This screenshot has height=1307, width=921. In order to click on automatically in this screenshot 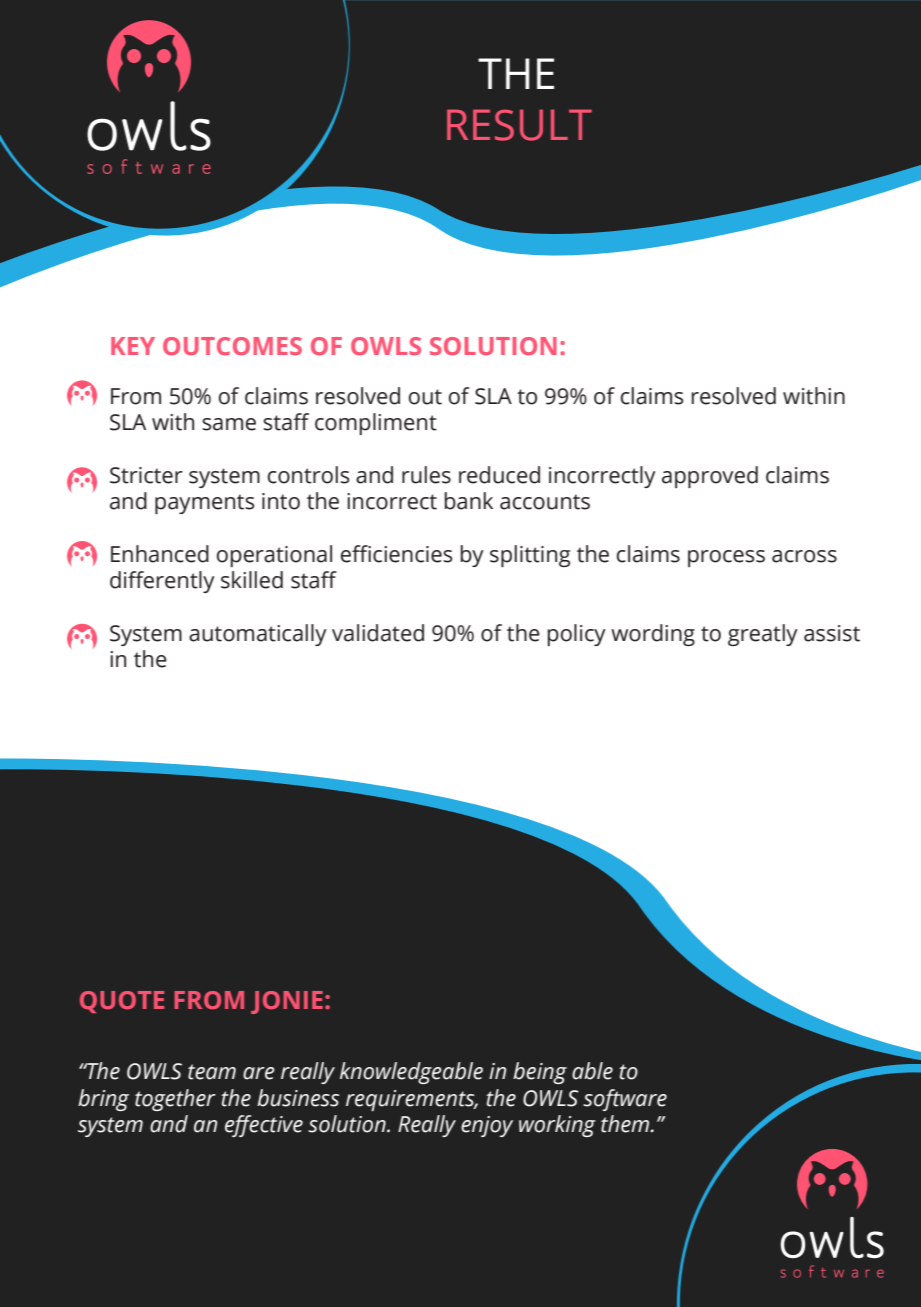, I will do `click(258, 635)`.
